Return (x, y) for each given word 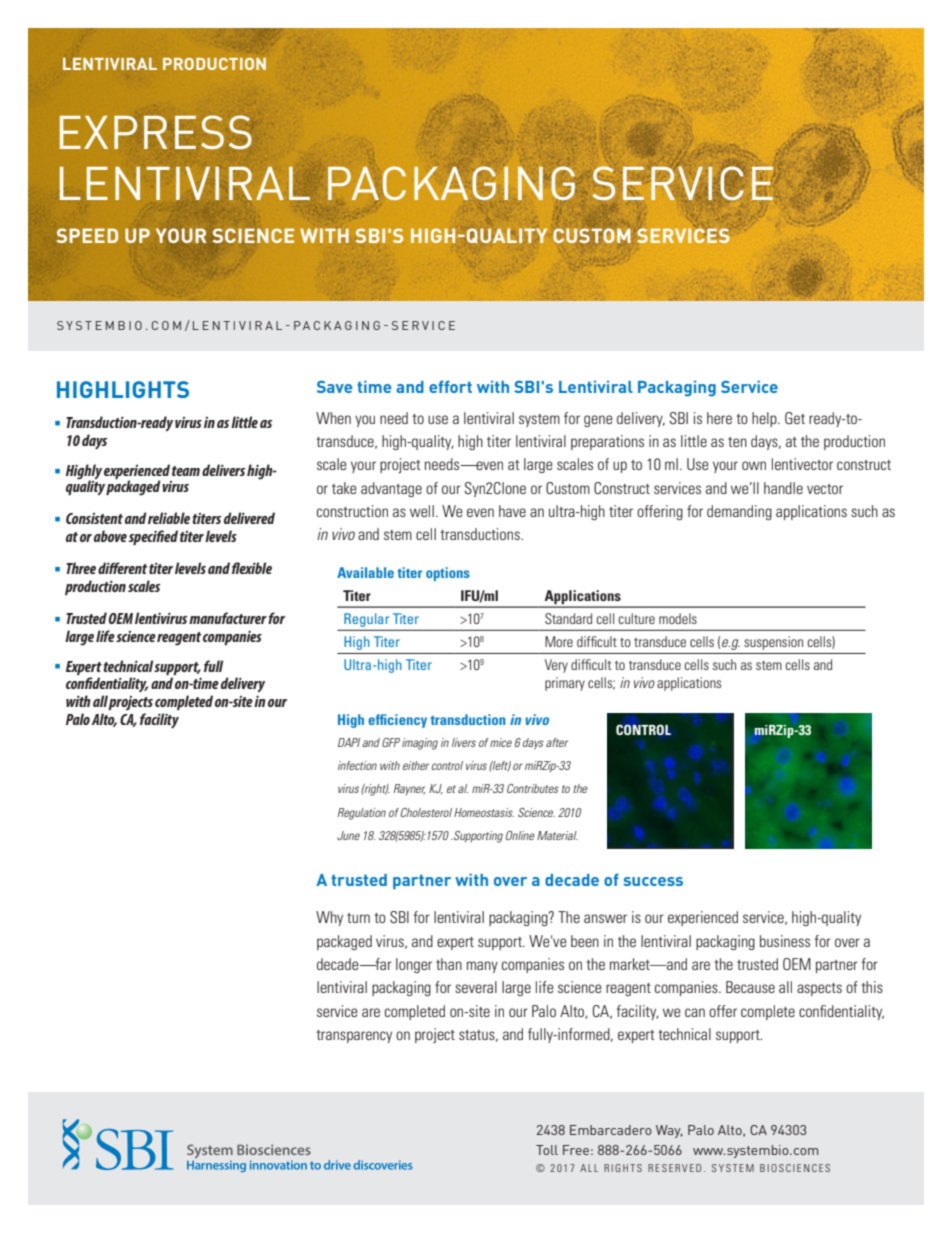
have (512, 511)
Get (795, 418)
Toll (547, 1150)
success (653, 881)
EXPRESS (156, 132)
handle (783, 488)
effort (450, 386)
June (348, 835)
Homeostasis (484, 812)
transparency (354, 1036)
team (186, 471)
